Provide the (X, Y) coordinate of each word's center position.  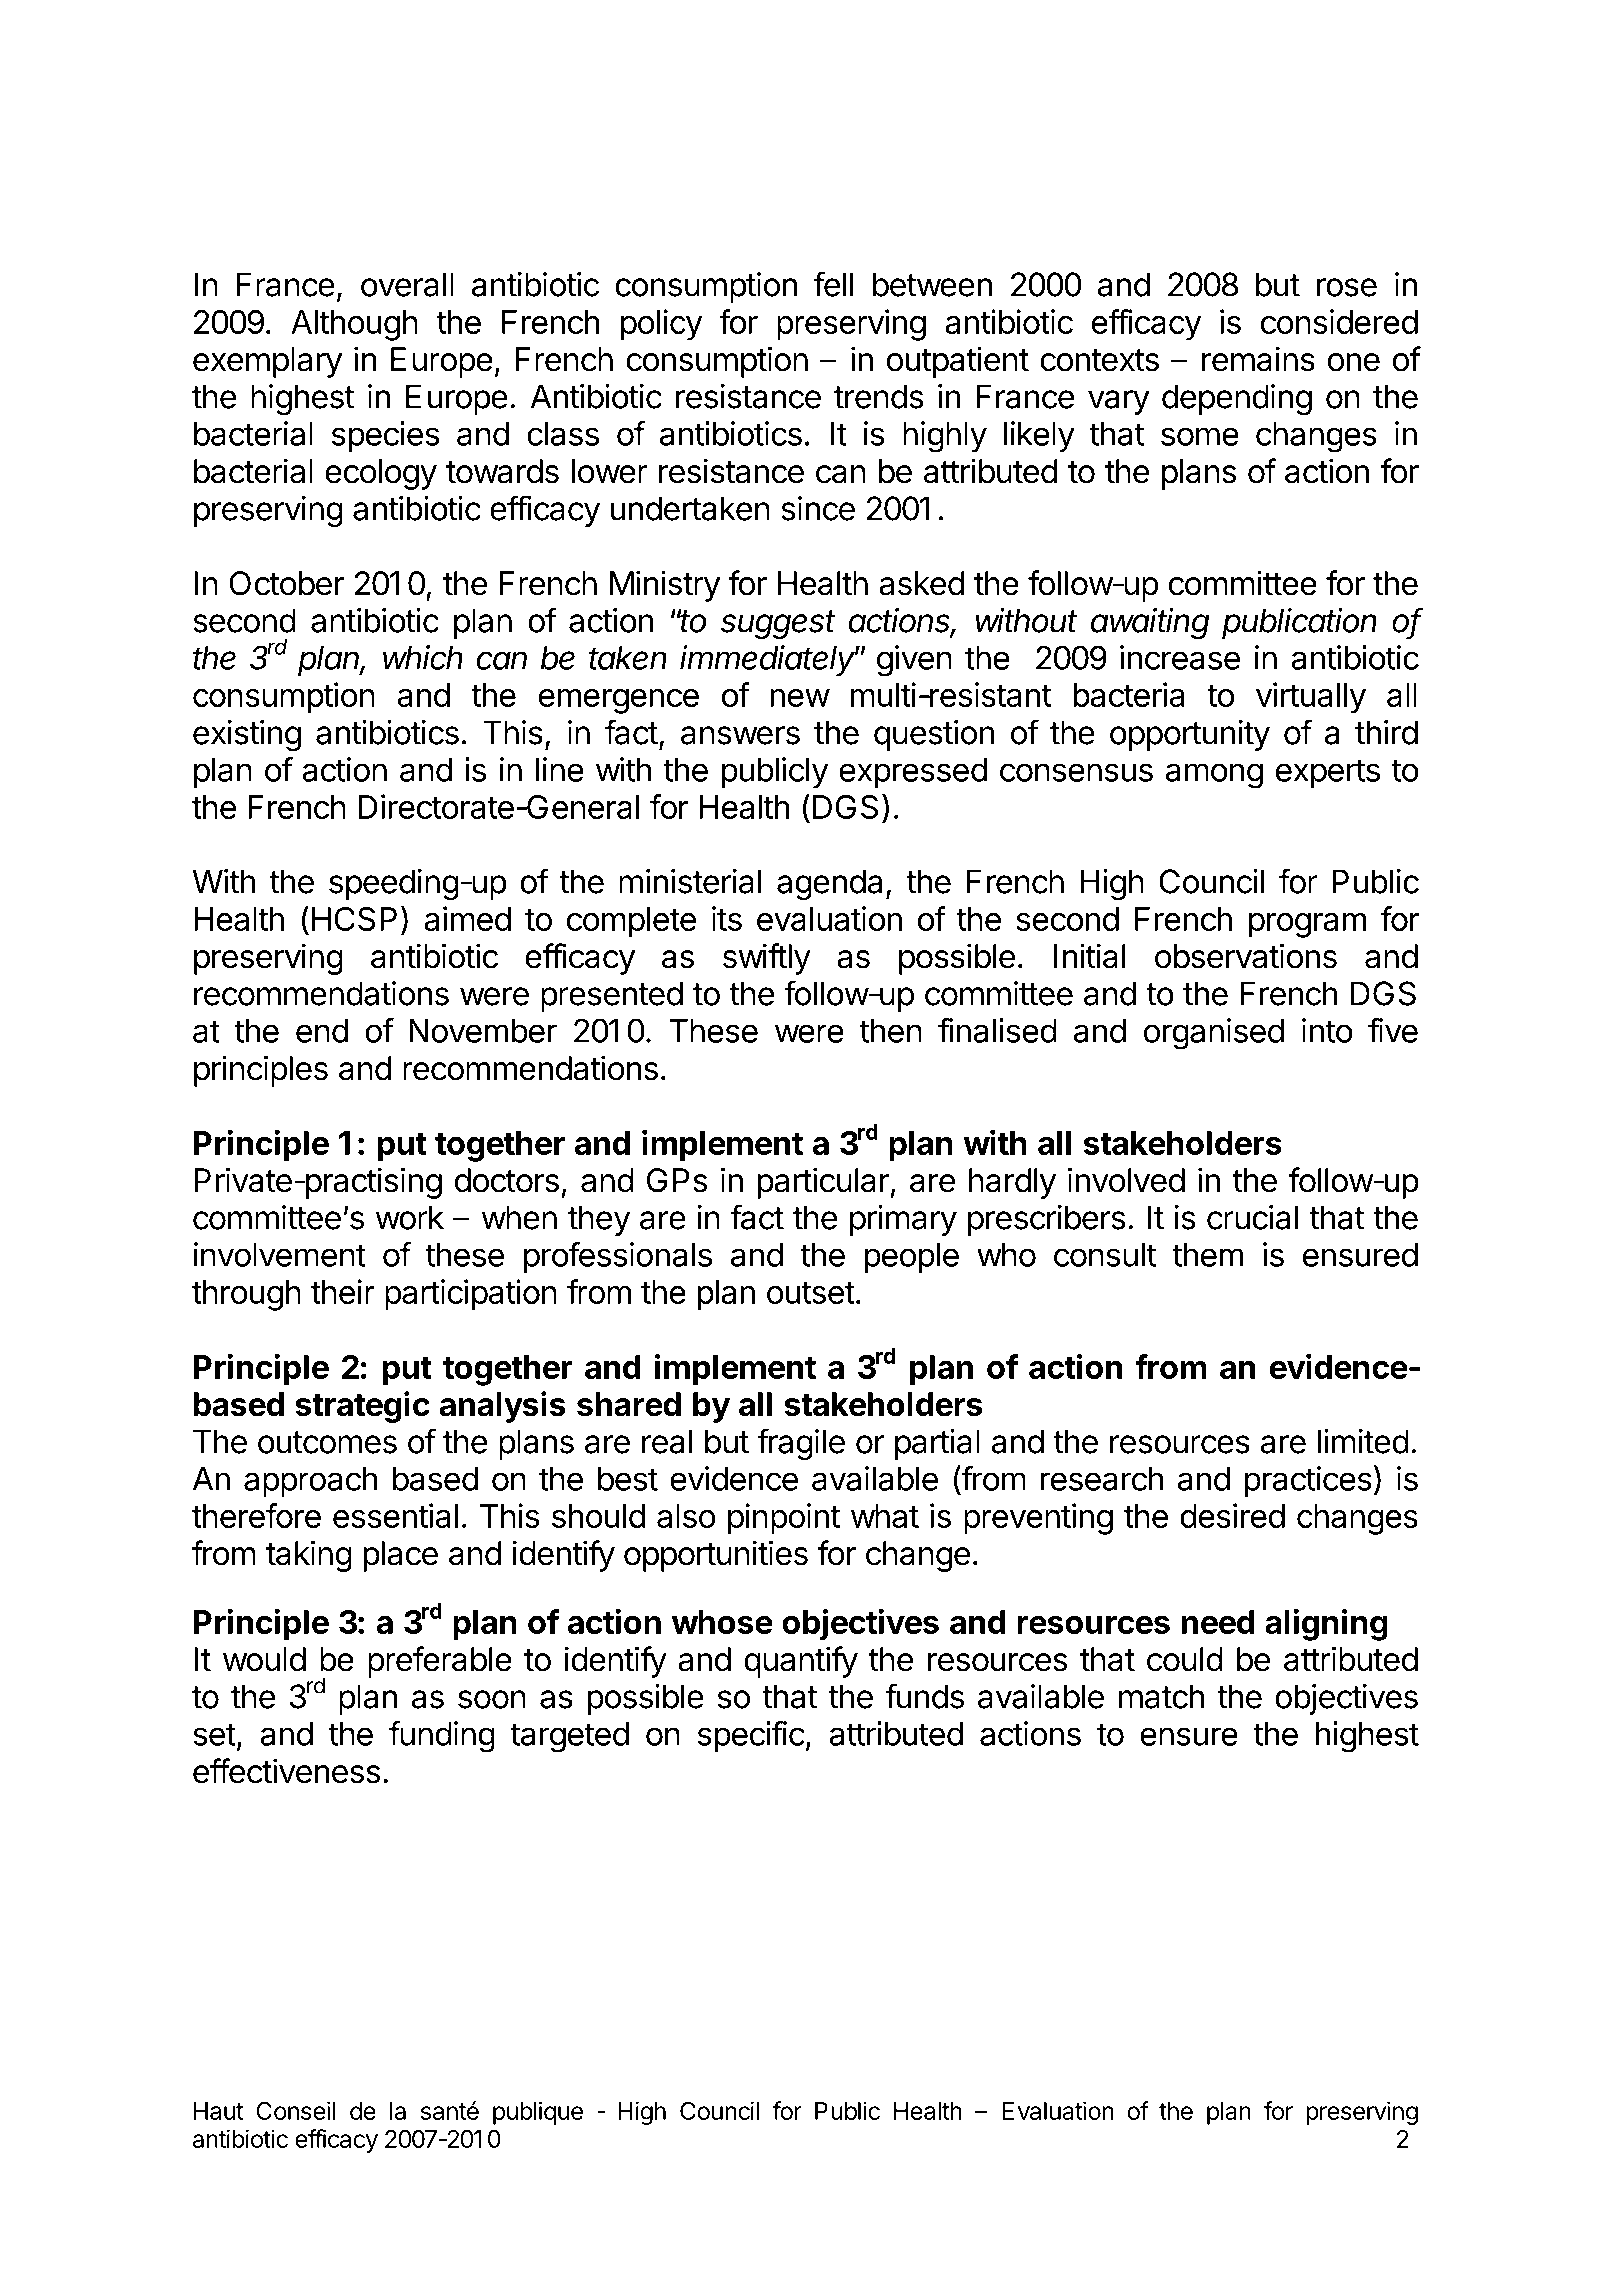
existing (247, 736)
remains (1258, 359)
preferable (440, 1662)
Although (354, 325)
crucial (1252, 1217)
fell (833, 284)
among (1214, 776)
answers (740, 735)
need (1217, 1622)
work (410, 1217)
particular (823, 1183)
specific (751, 1736)
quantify (801, 1662)
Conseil (295, 2110)
